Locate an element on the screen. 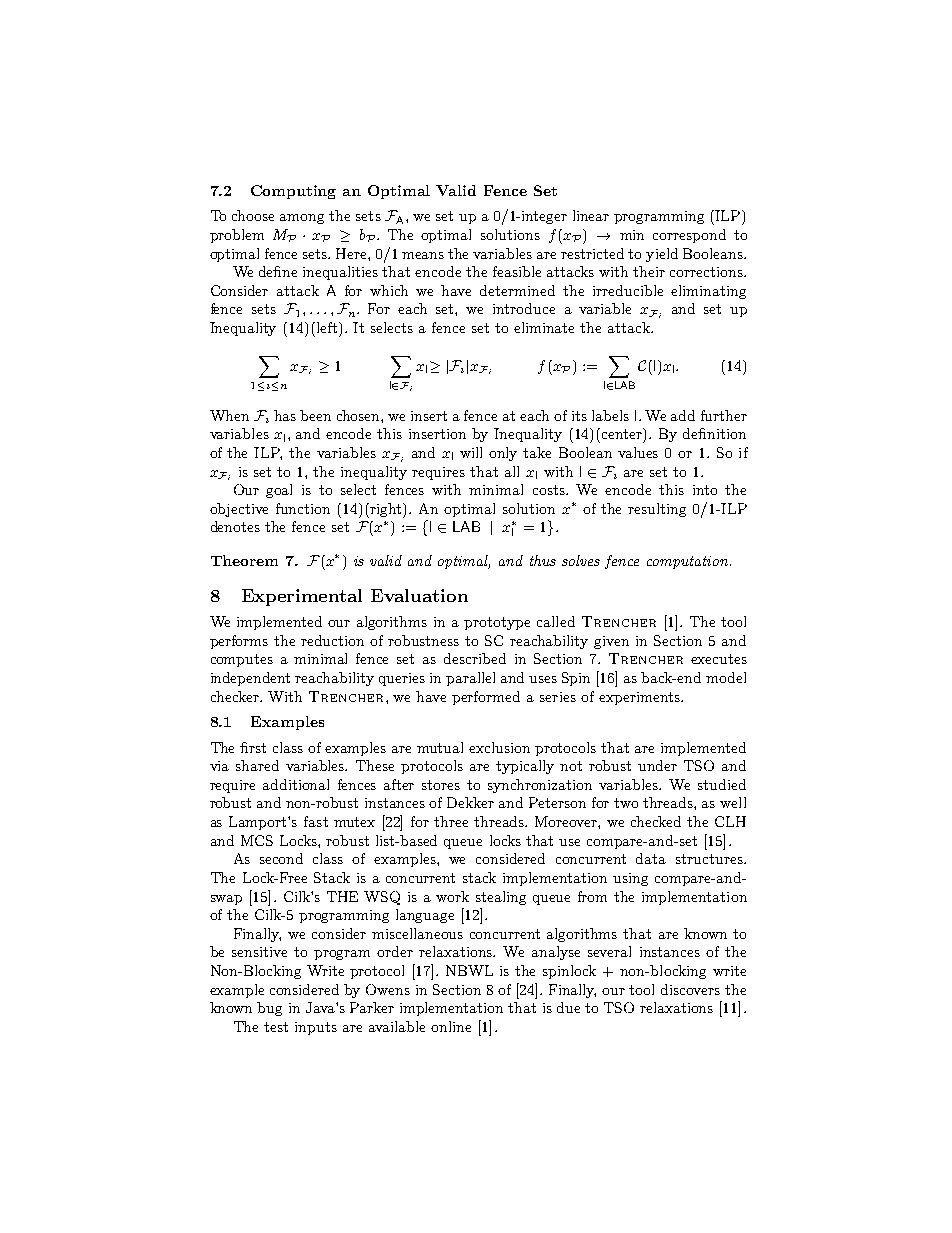  definition is located at coordinates (714, 433).
